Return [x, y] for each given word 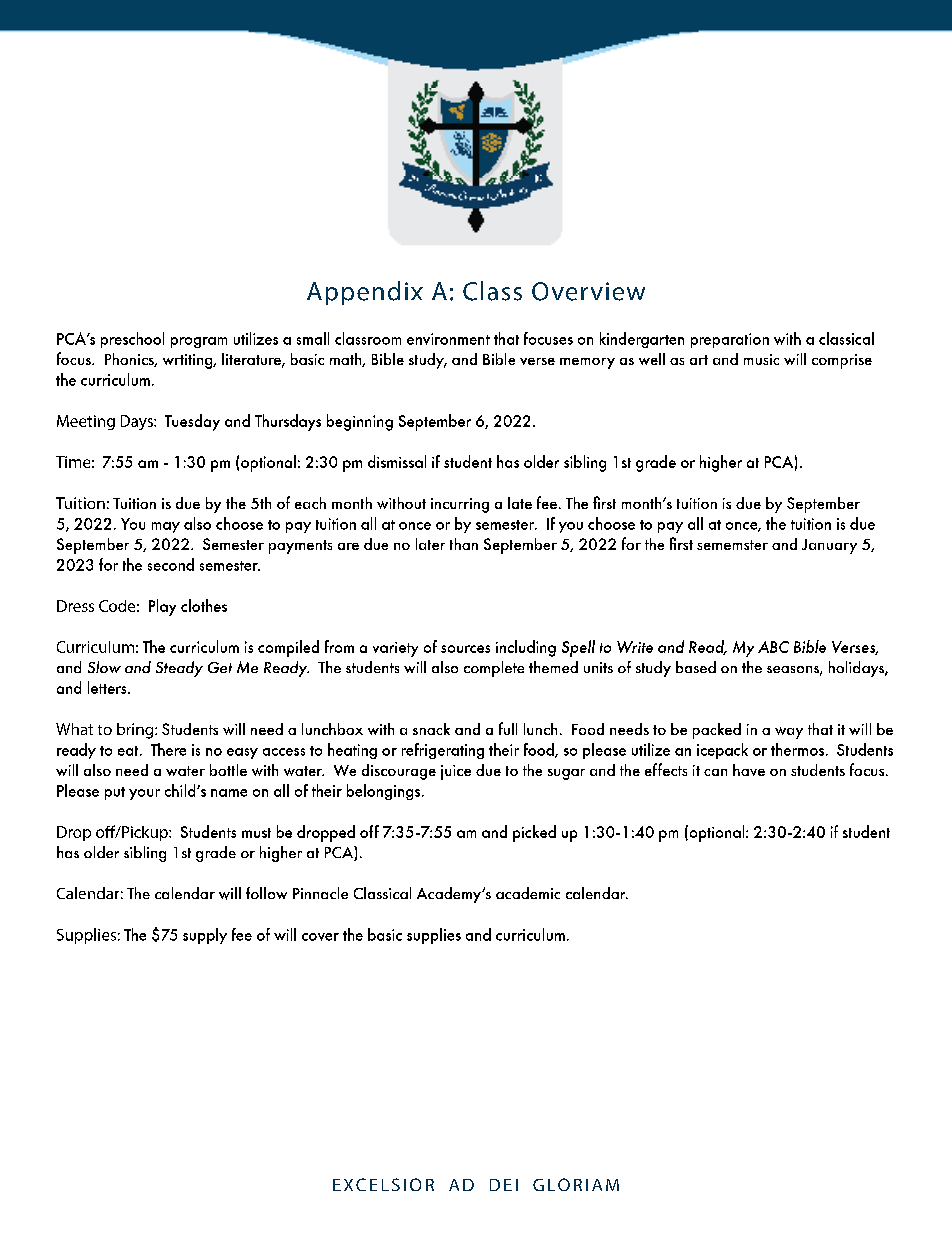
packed [717, 731]
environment [448, 339]
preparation [730, 340]
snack [431, 729]
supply [205, 936]
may [166, 527]
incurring [460, 505]
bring [136, 731]
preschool [132, 340]
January [829, 546]
